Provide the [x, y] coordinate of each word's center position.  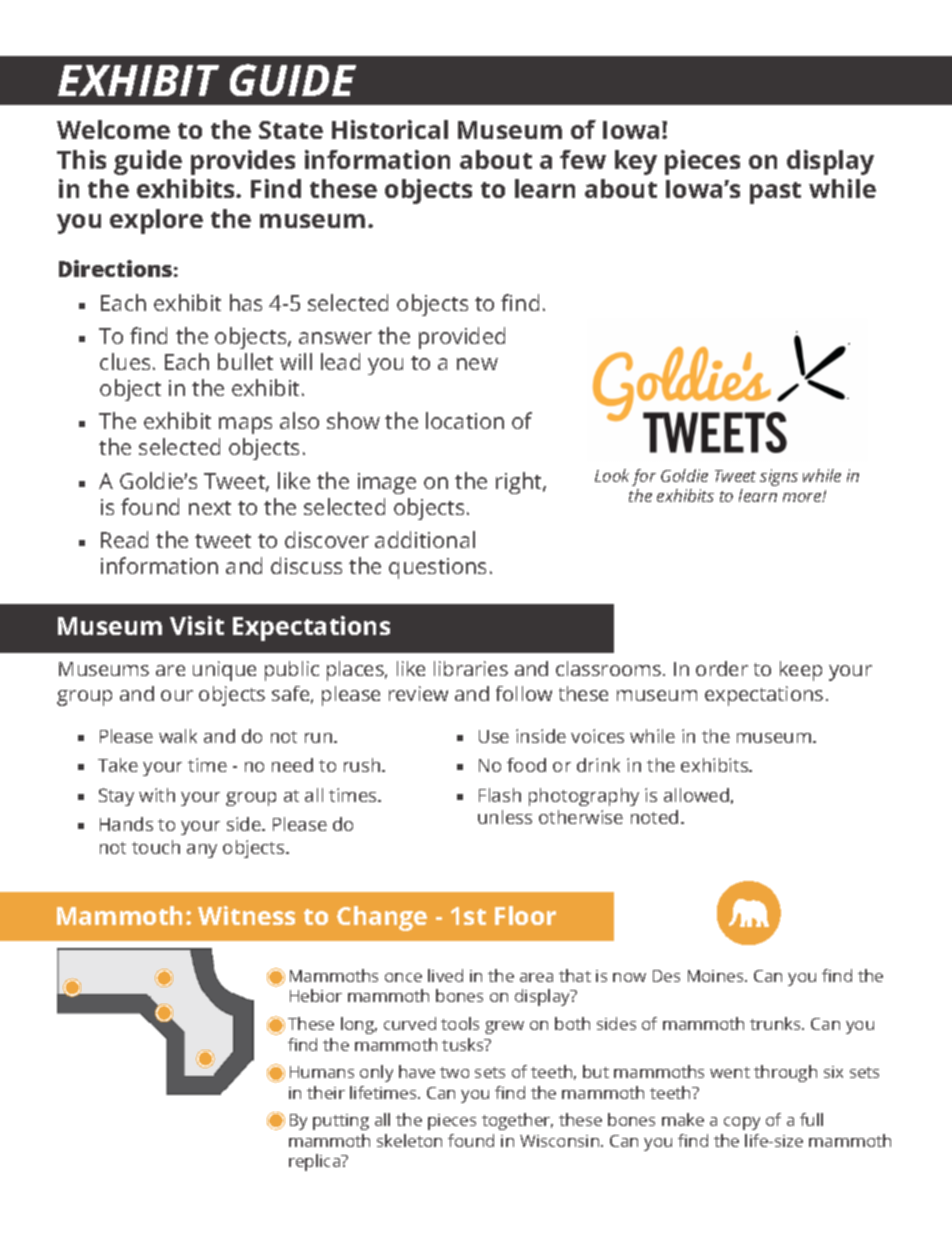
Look [612, 475]
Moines [717, 976]
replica [316, 1162]
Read [124, 539]
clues [125, 361]
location [465, 420]
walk [178, 736]
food [526, 765]
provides [243, 162]
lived [445, 975]
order [722, 668]
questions [437, 568]
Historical [390, 129]
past [775, 193]
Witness [246, 915]
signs [779, 477]
